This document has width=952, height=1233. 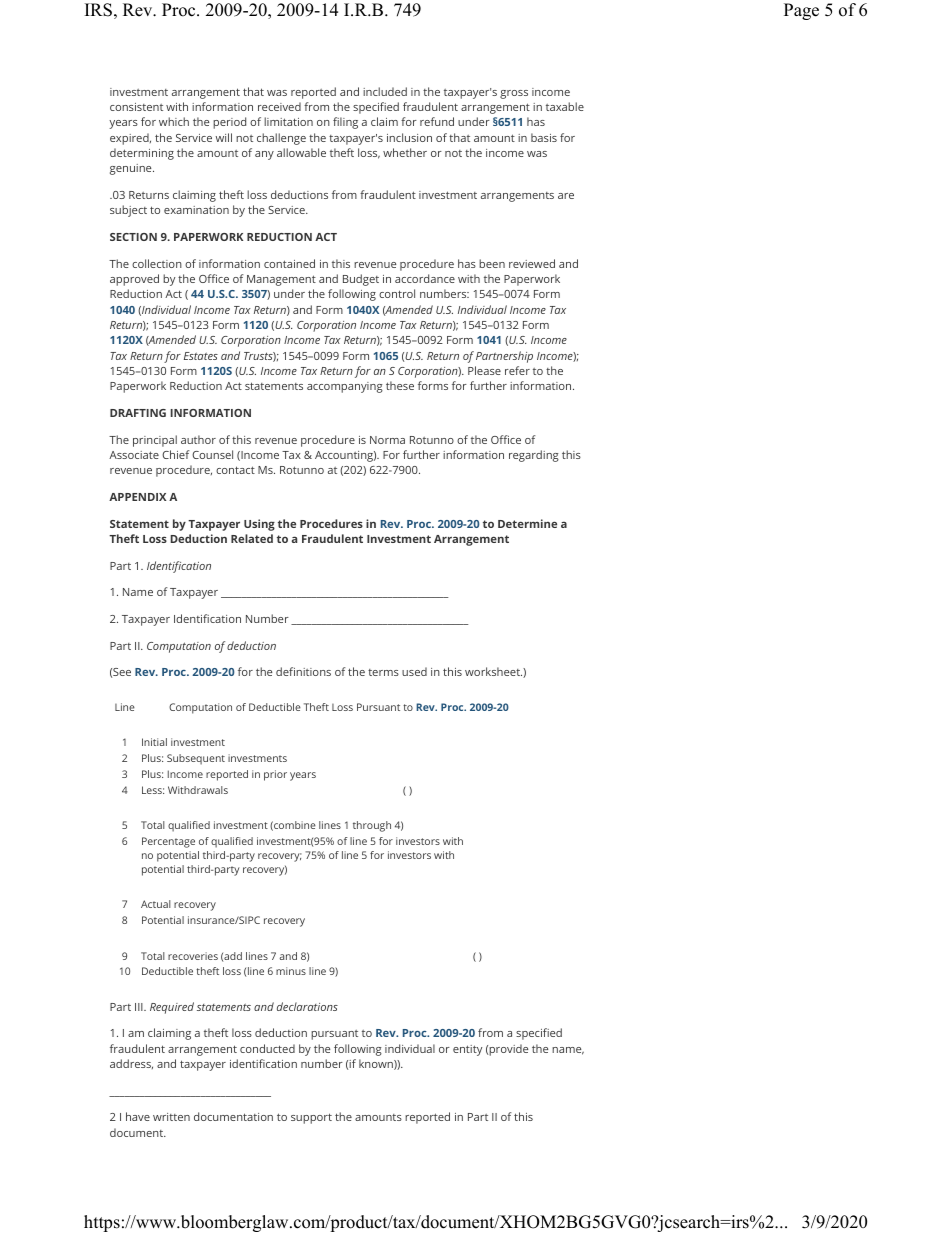 What do you see at coordinates (229, 123) in the document?
I see `period` at bounding box center [229, 123].
